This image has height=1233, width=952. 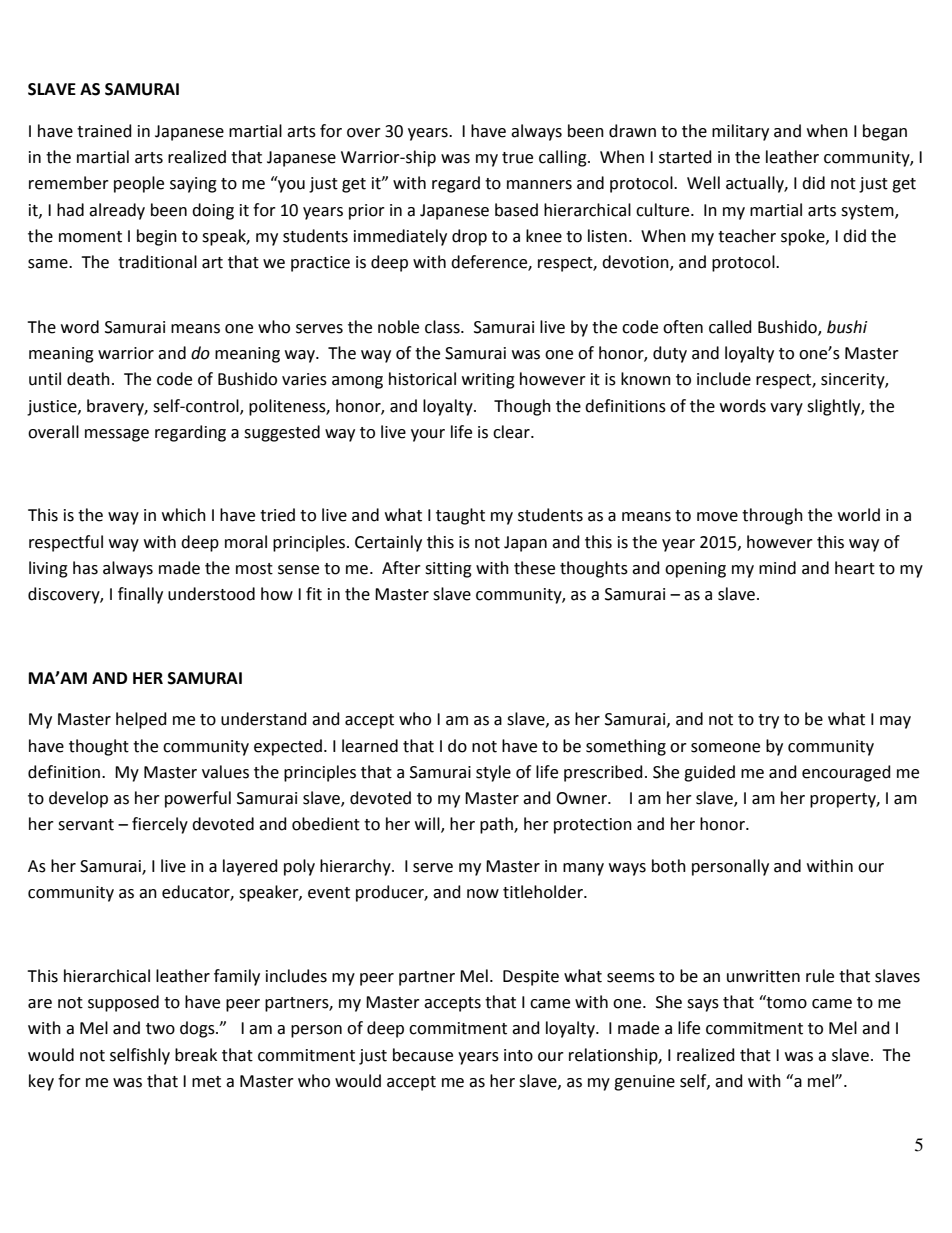 I want to click on two, so click(x=160, y=1029).
